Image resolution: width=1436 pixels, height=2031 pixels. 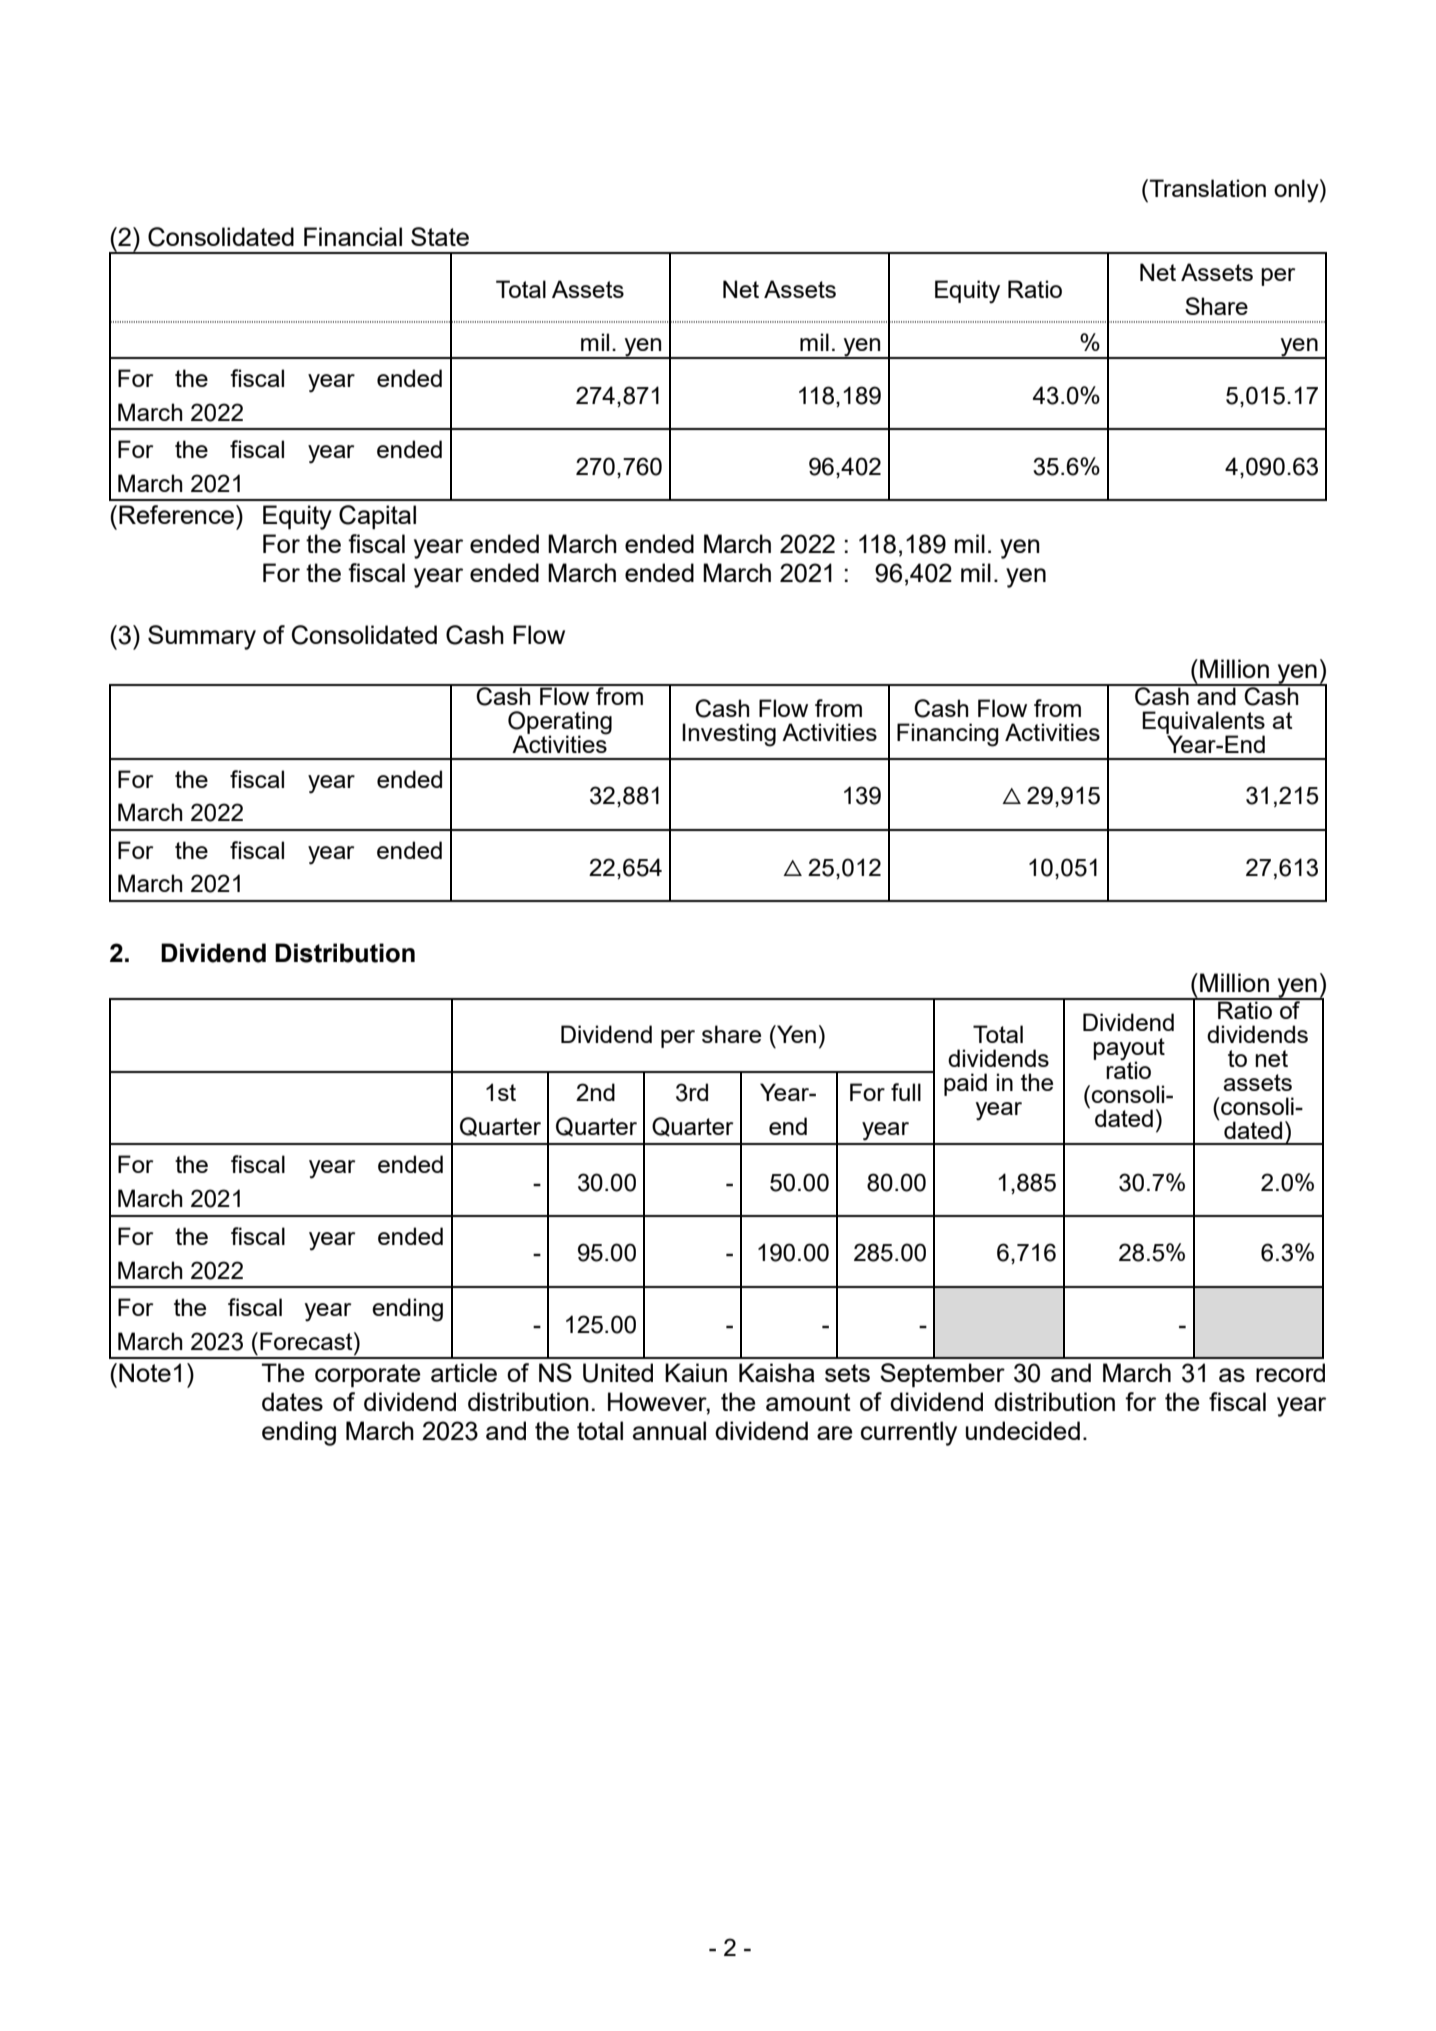 I want to click on amount, so click(x=808, y=1402).
